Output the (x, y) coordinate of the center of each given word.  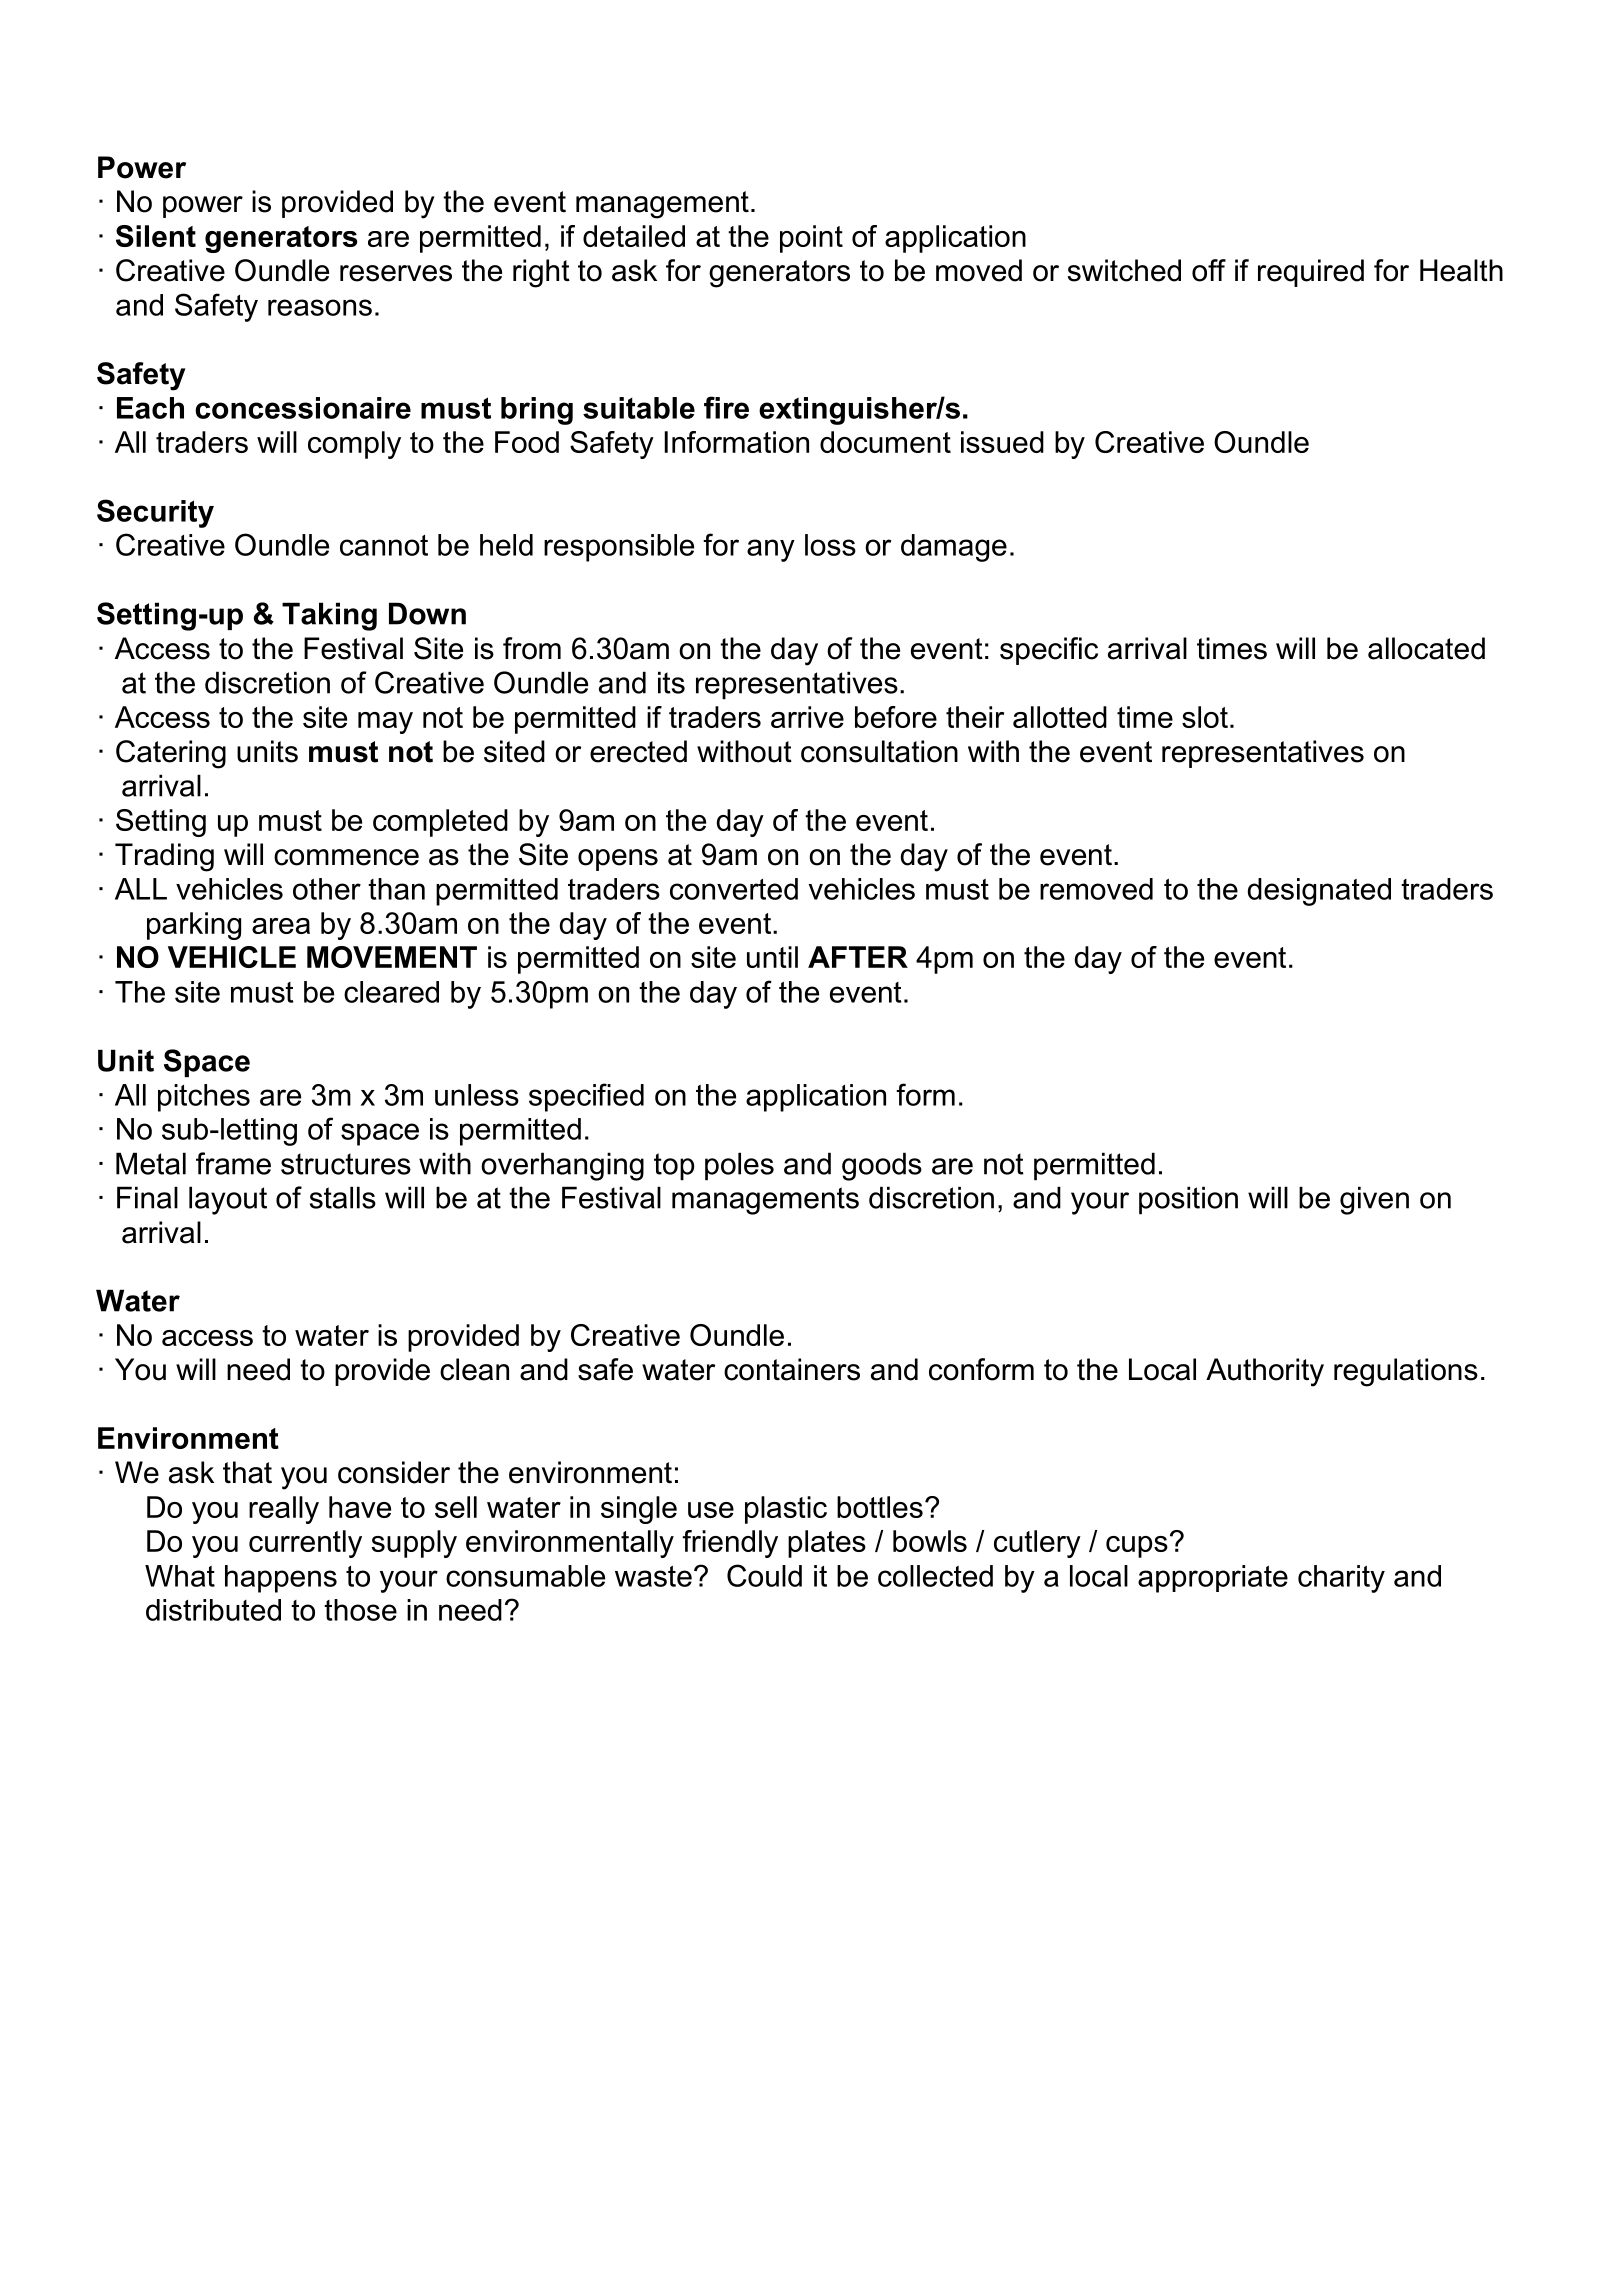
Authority (1265, 1372)
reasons (320, 307)
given (1374, 1200)
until (772, 957)
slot (1205, 717)
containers (792, 1369)
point (811, 239)
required (1311, 273)
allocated (1426, 648)
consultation (879, 751)
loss (830, 545)
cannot (384, 545)
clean (474, 1369)
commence (346, 857)
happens (281, 1579)
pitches (204, 1098)
